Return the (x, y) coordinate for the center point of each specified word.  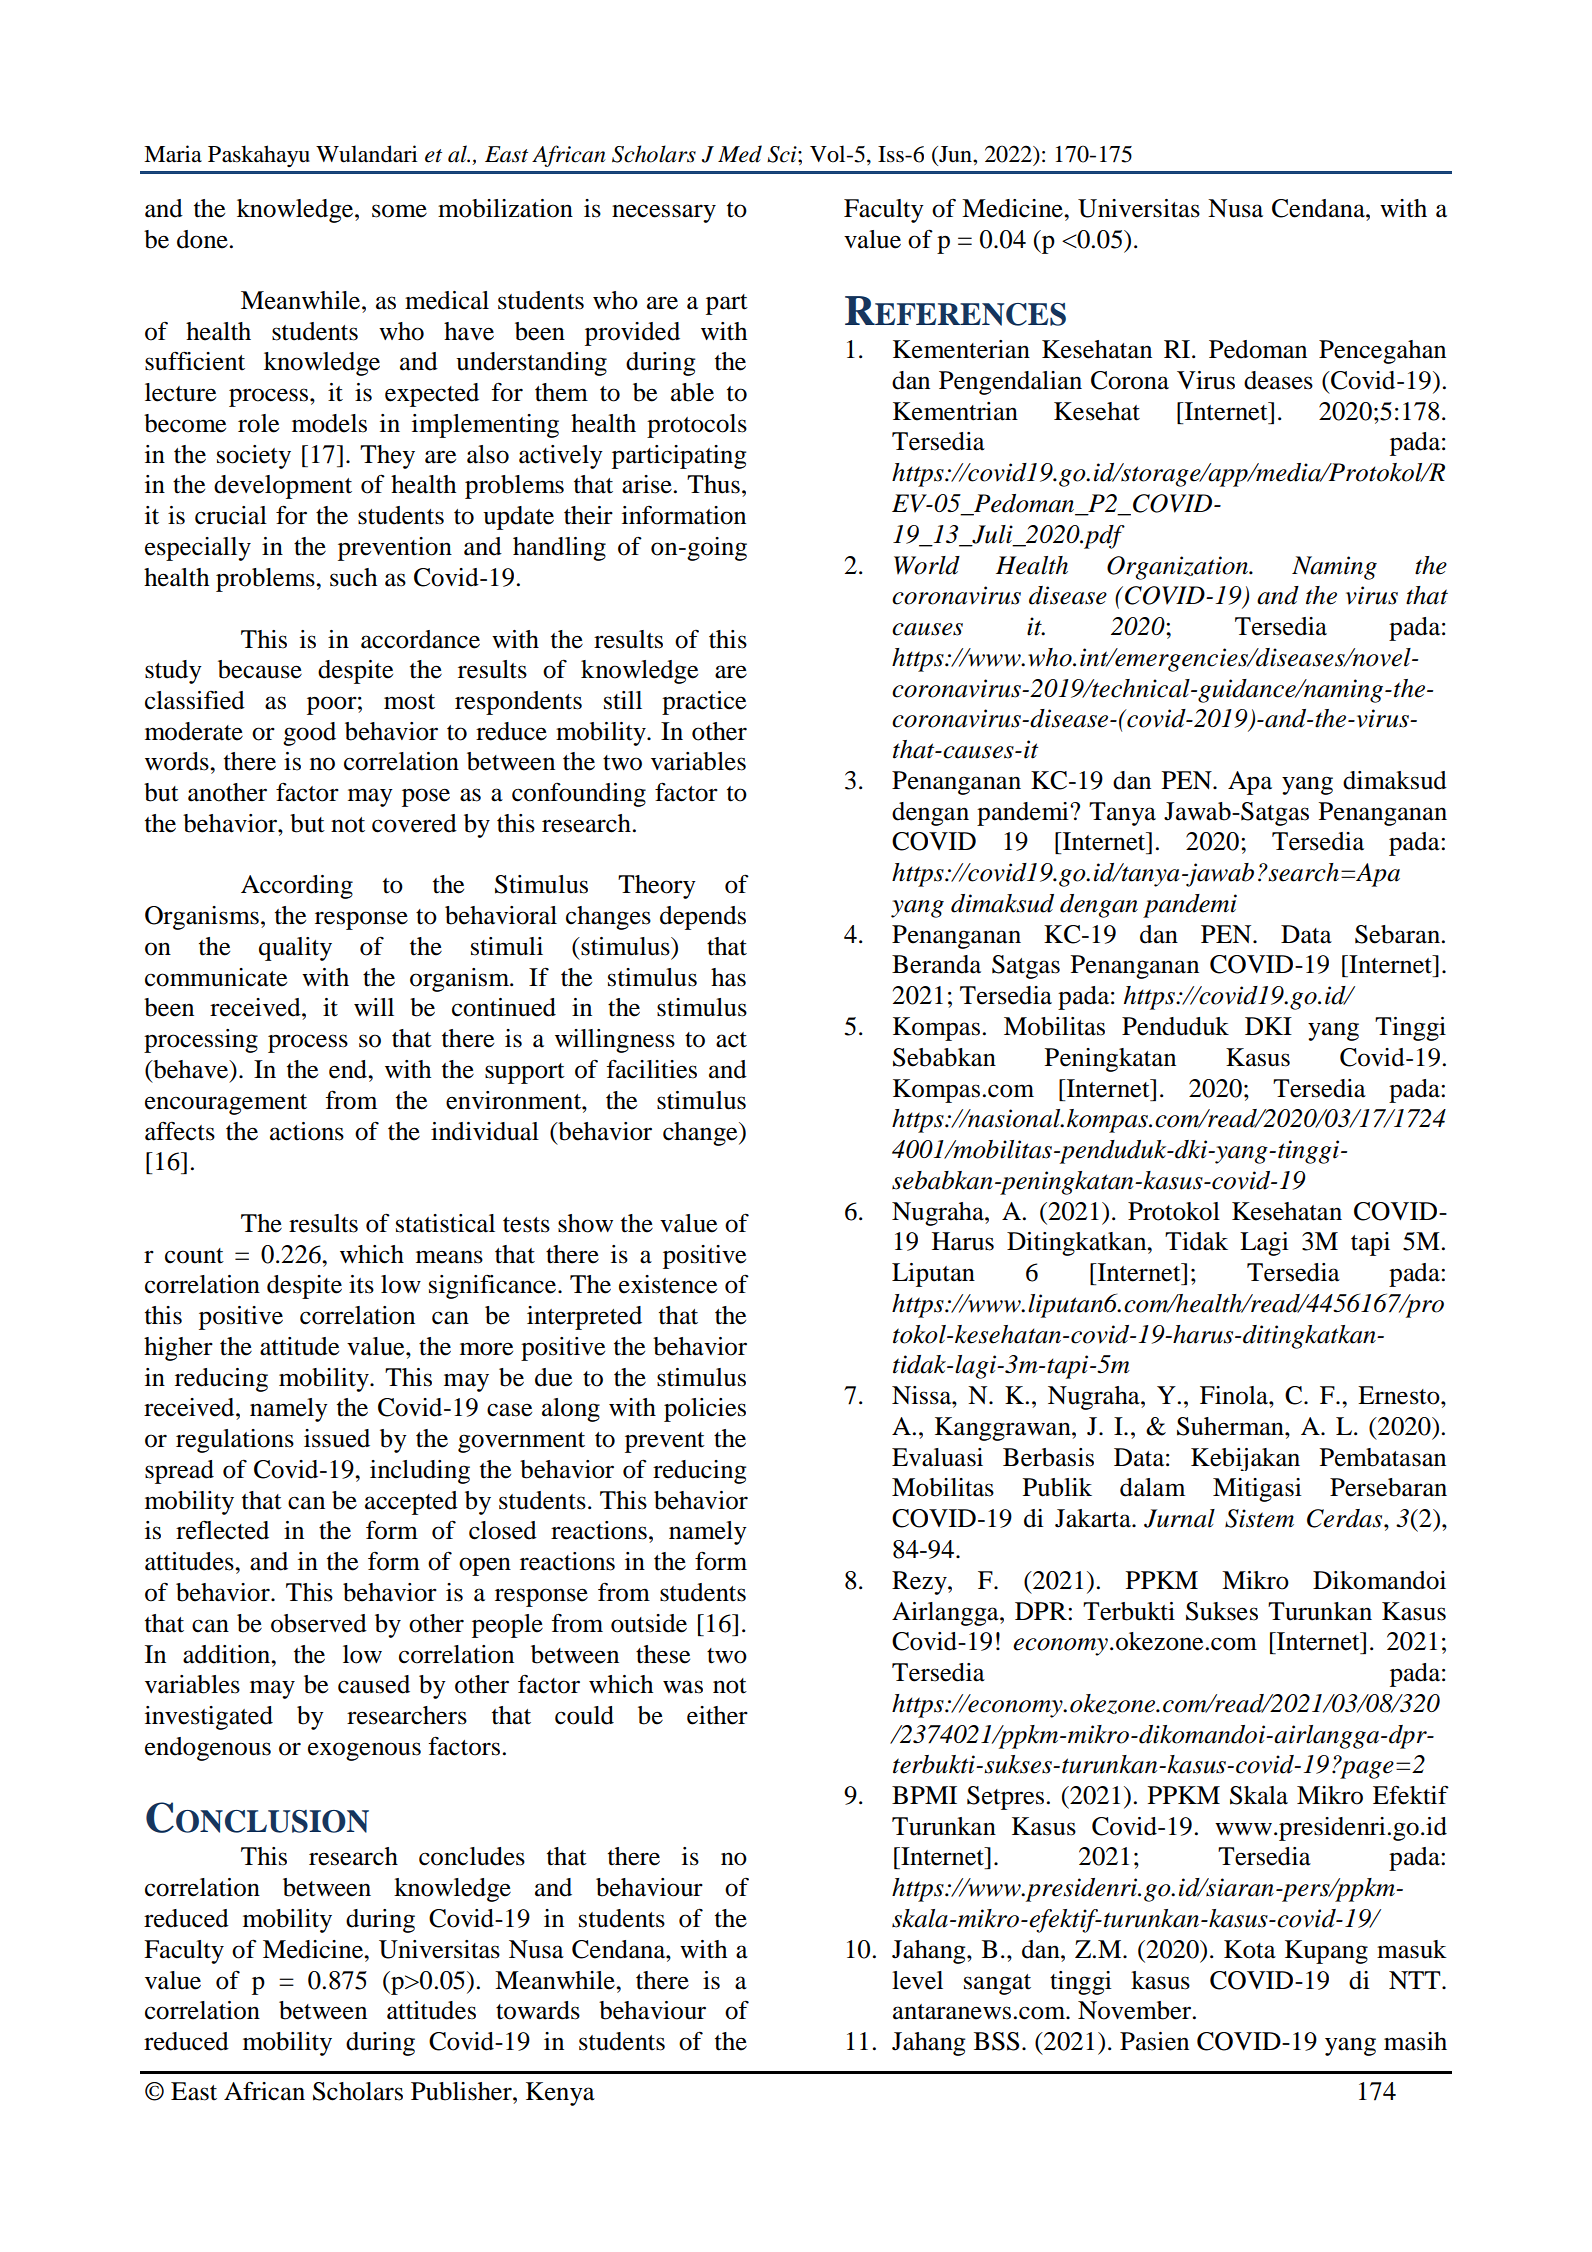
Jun (955, 154)
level (917, 1980)
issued (337, 1438)
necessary (664, 213)
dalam (1152, 1487)
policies (705, 1410)
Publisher (462, 2091)
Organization (1179, 568)
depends (703, 918)
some (399, 211)
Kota (1250, 1949)
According (297, 887)
